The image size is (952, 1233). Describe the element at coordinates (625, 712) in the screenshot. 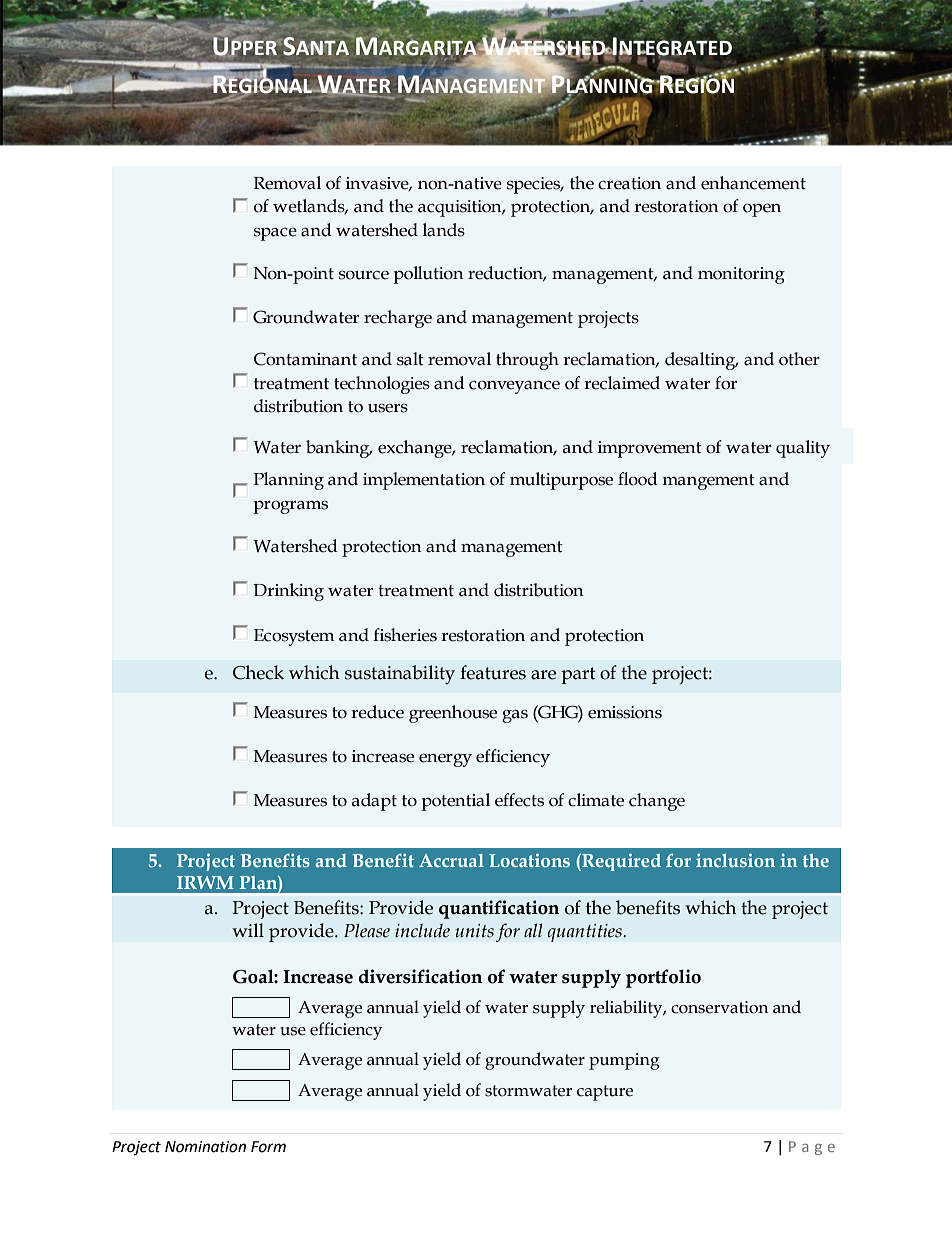

I see `emissions` at that location.
